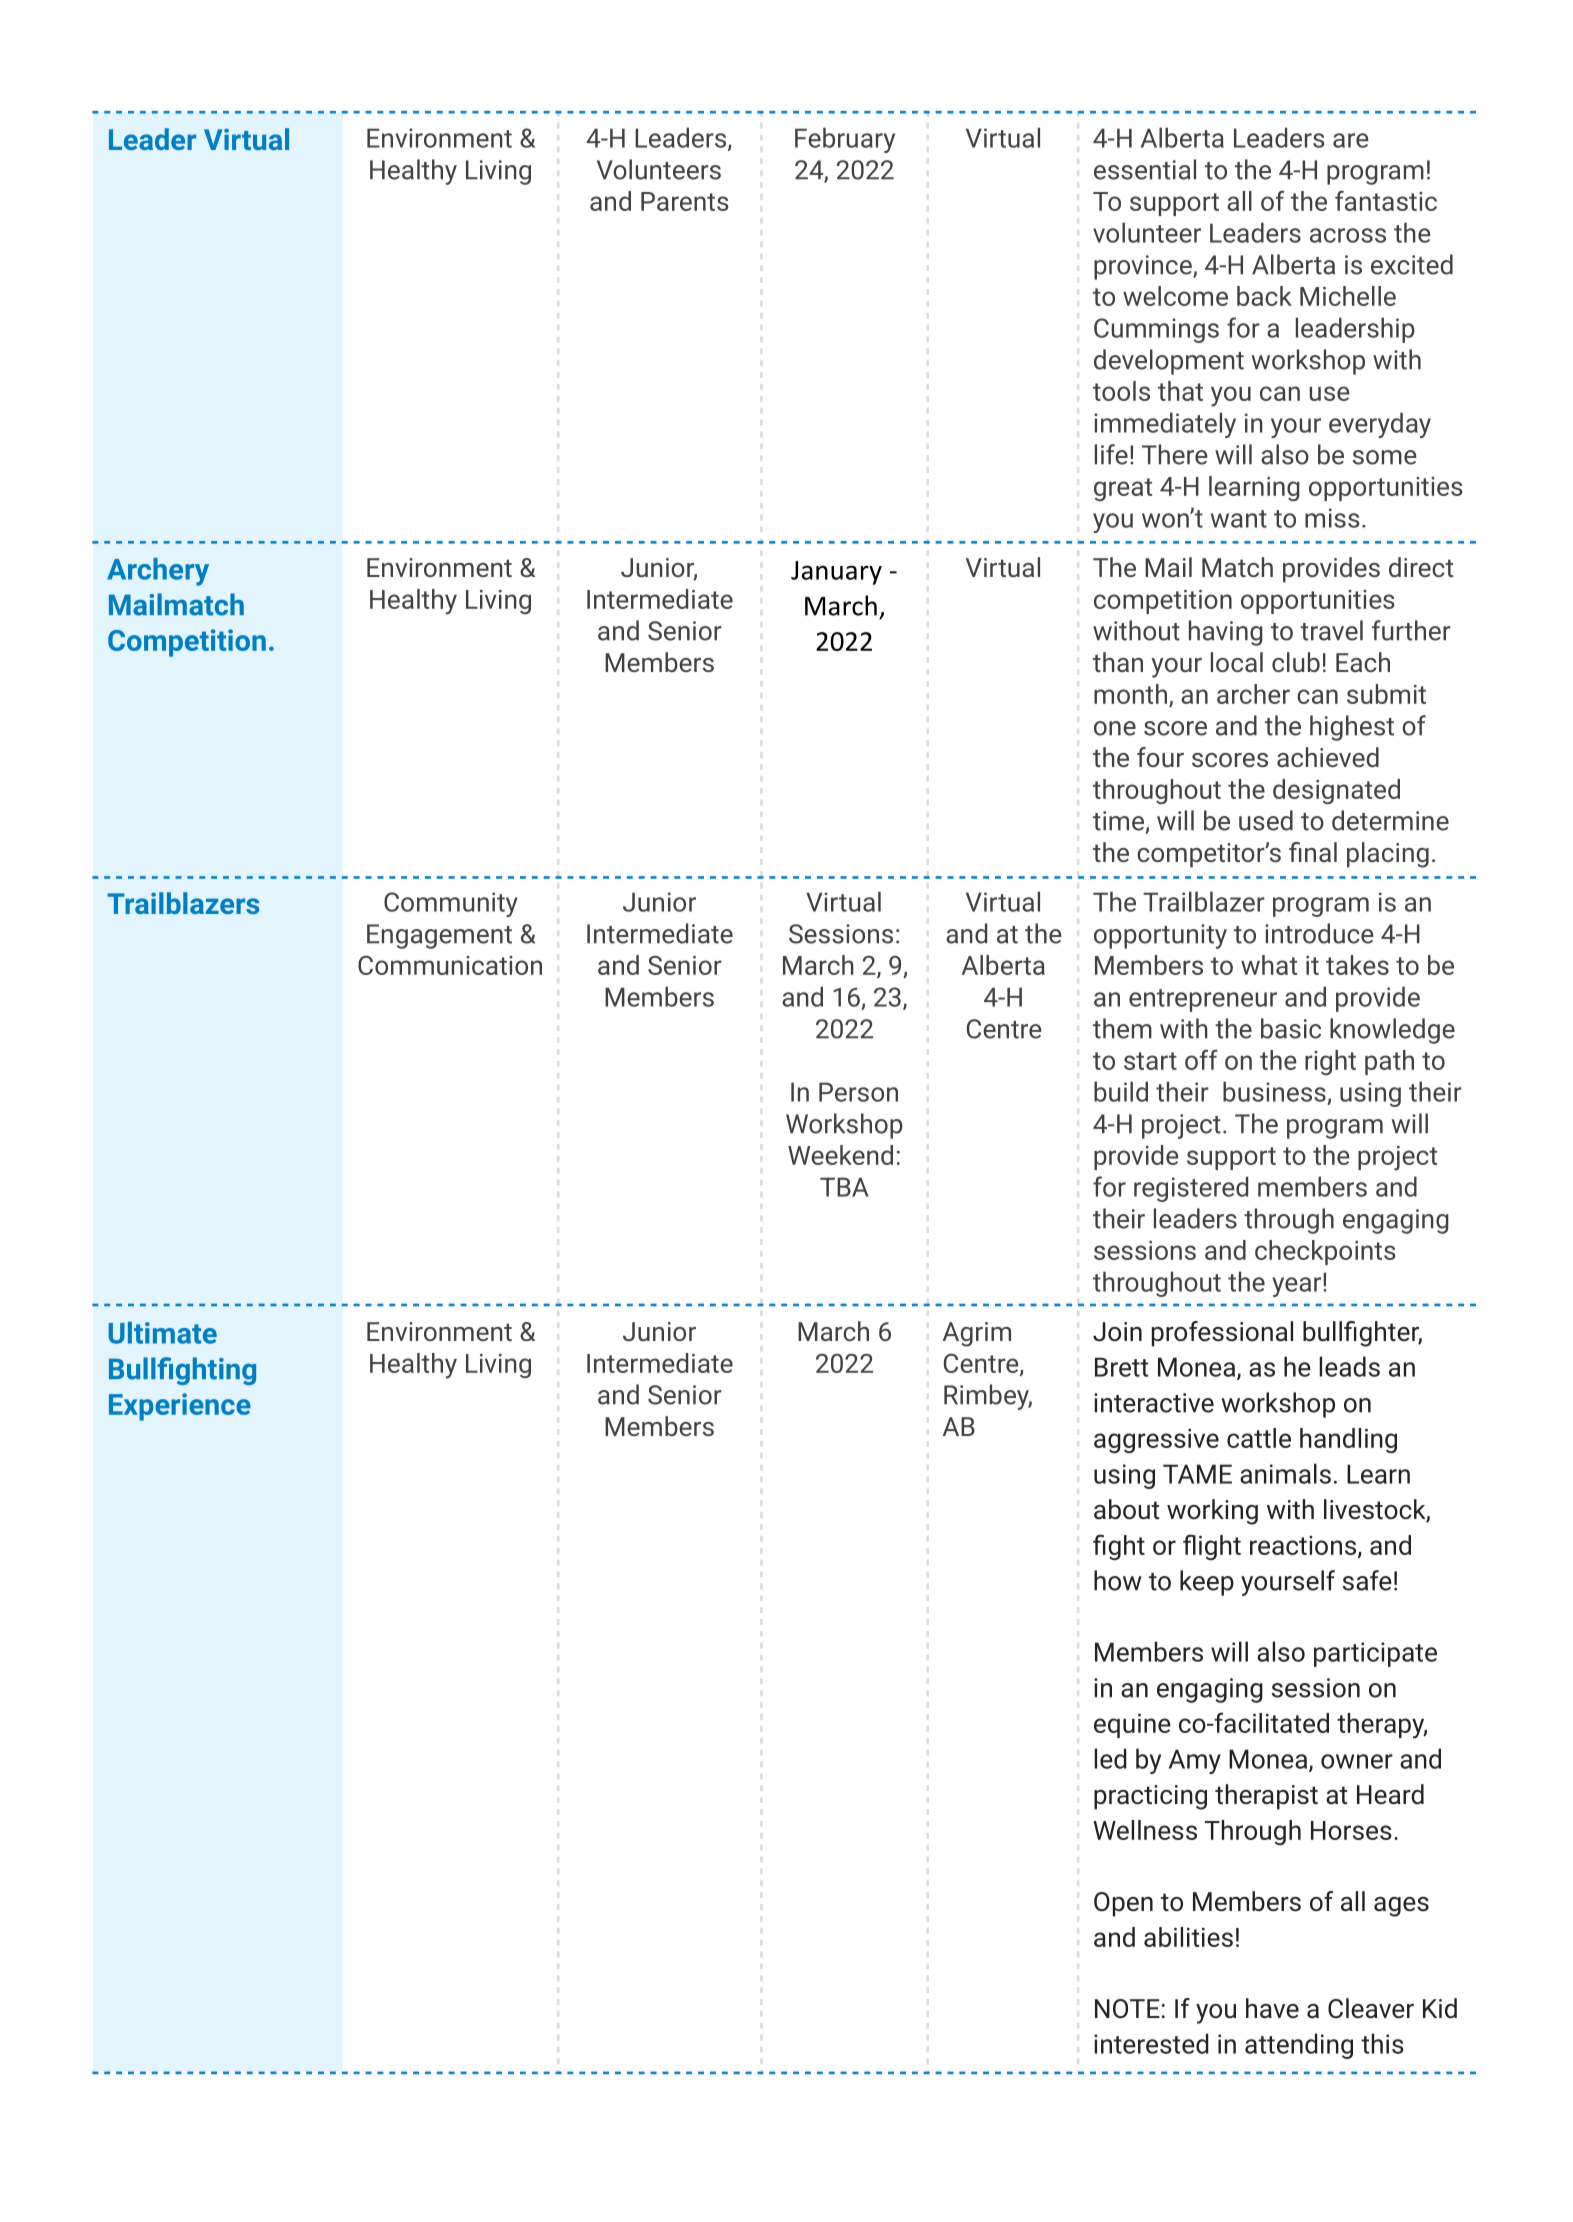 This screenshot has height=2222, width=1573. Describe the element at coordinates (180, 1407) in the screenshot. I see `Experience` at that location.
